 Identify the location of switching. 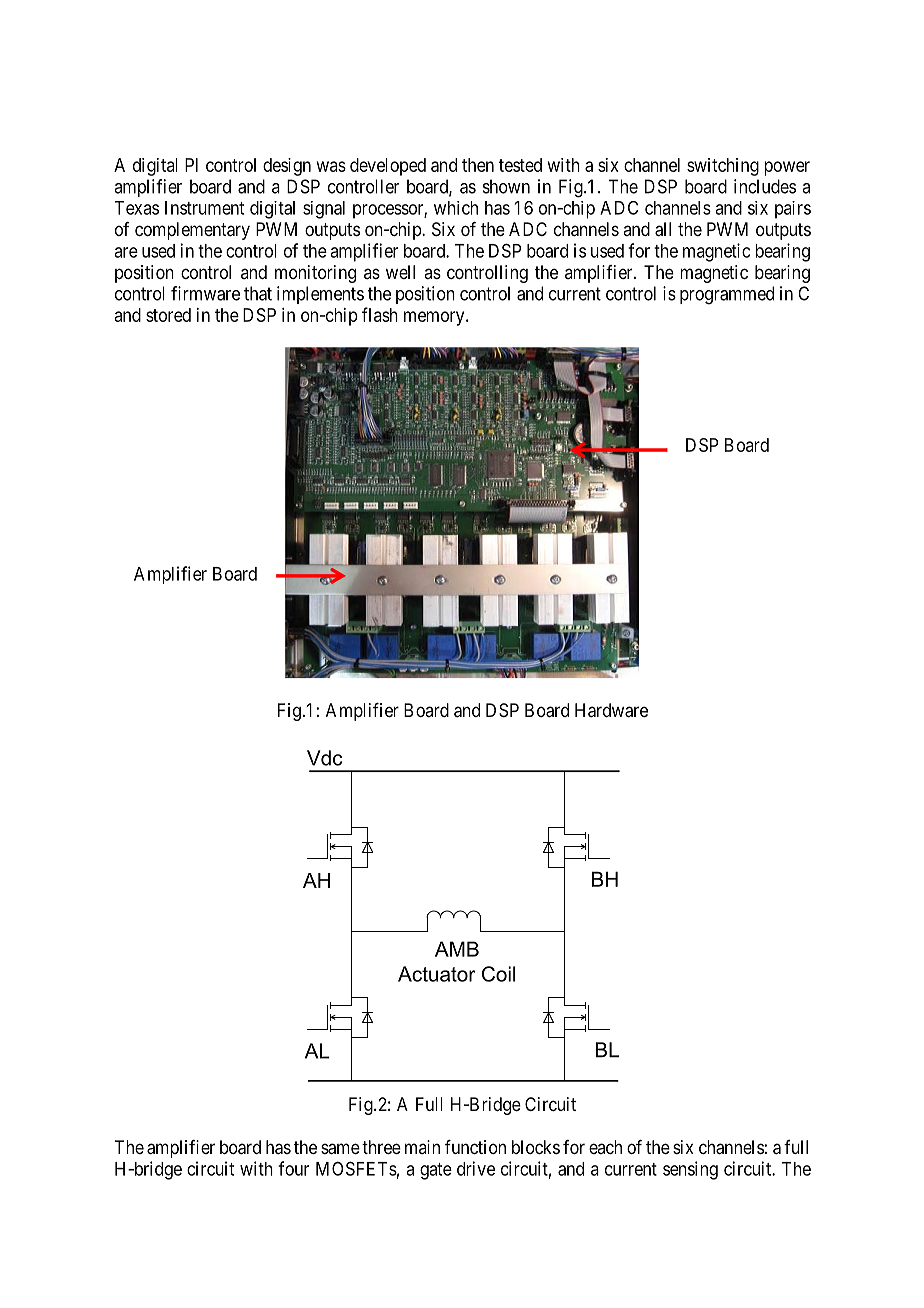
(723, 167).
